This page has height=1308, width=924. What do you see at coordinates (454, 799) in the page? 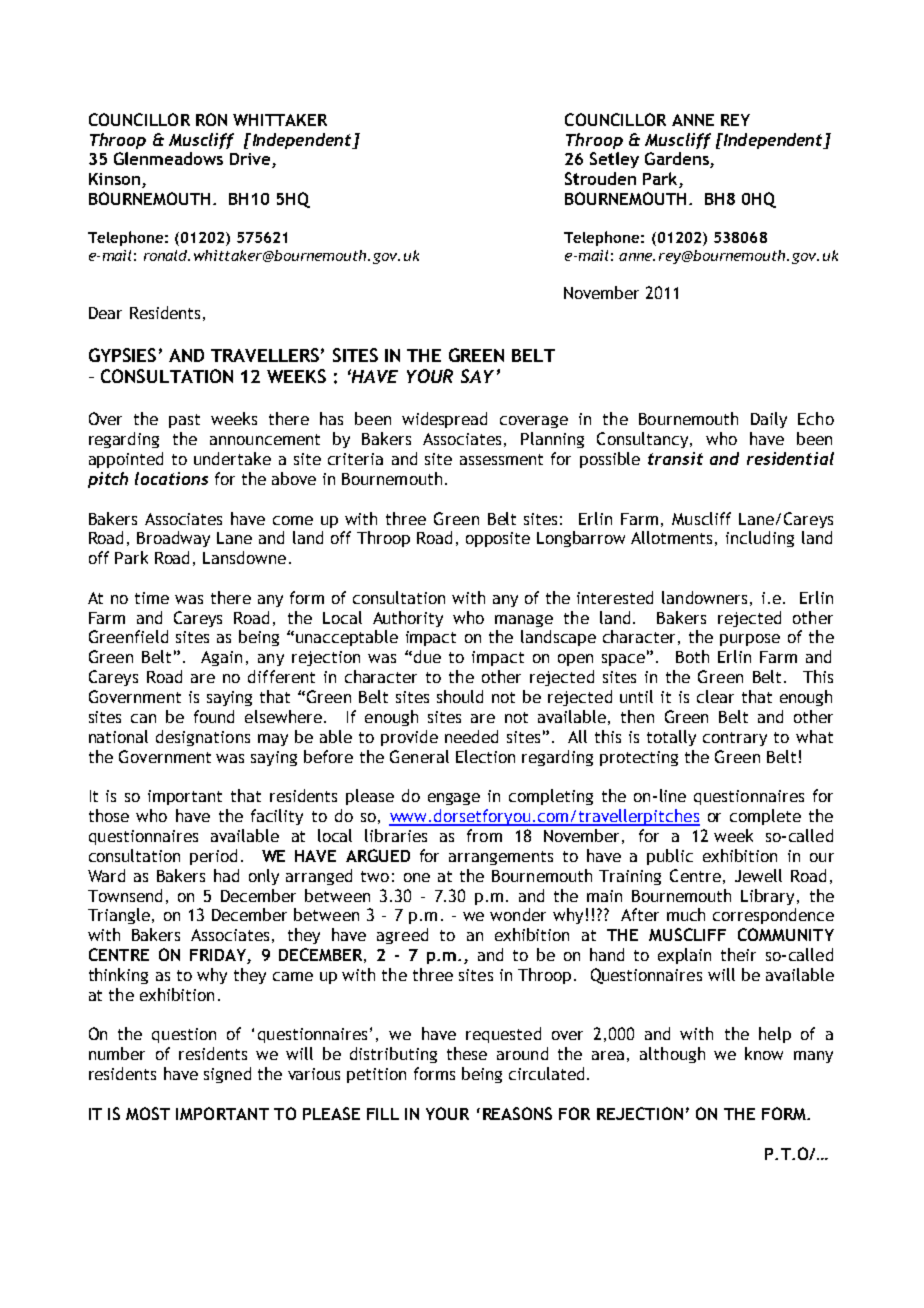
I see `engage` at bounding box center [454, 799].
